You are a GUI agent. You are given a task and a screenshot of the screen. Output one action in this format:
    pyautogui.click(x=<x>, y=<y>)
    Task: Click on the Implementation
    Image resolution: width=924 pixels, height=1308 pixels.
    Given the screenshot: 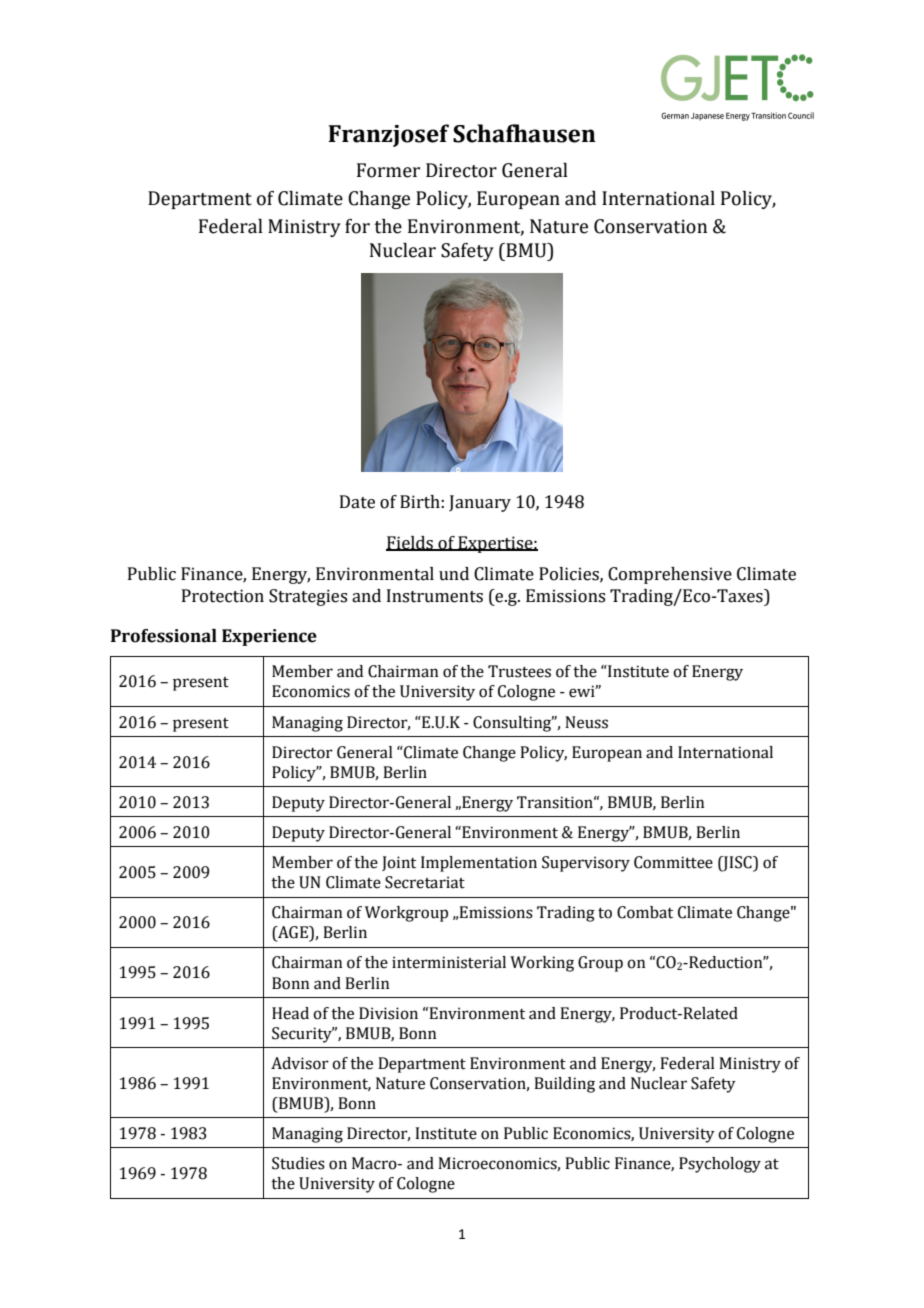 What is the action you would take?
    pyautogui.click(x=479, y=864)
